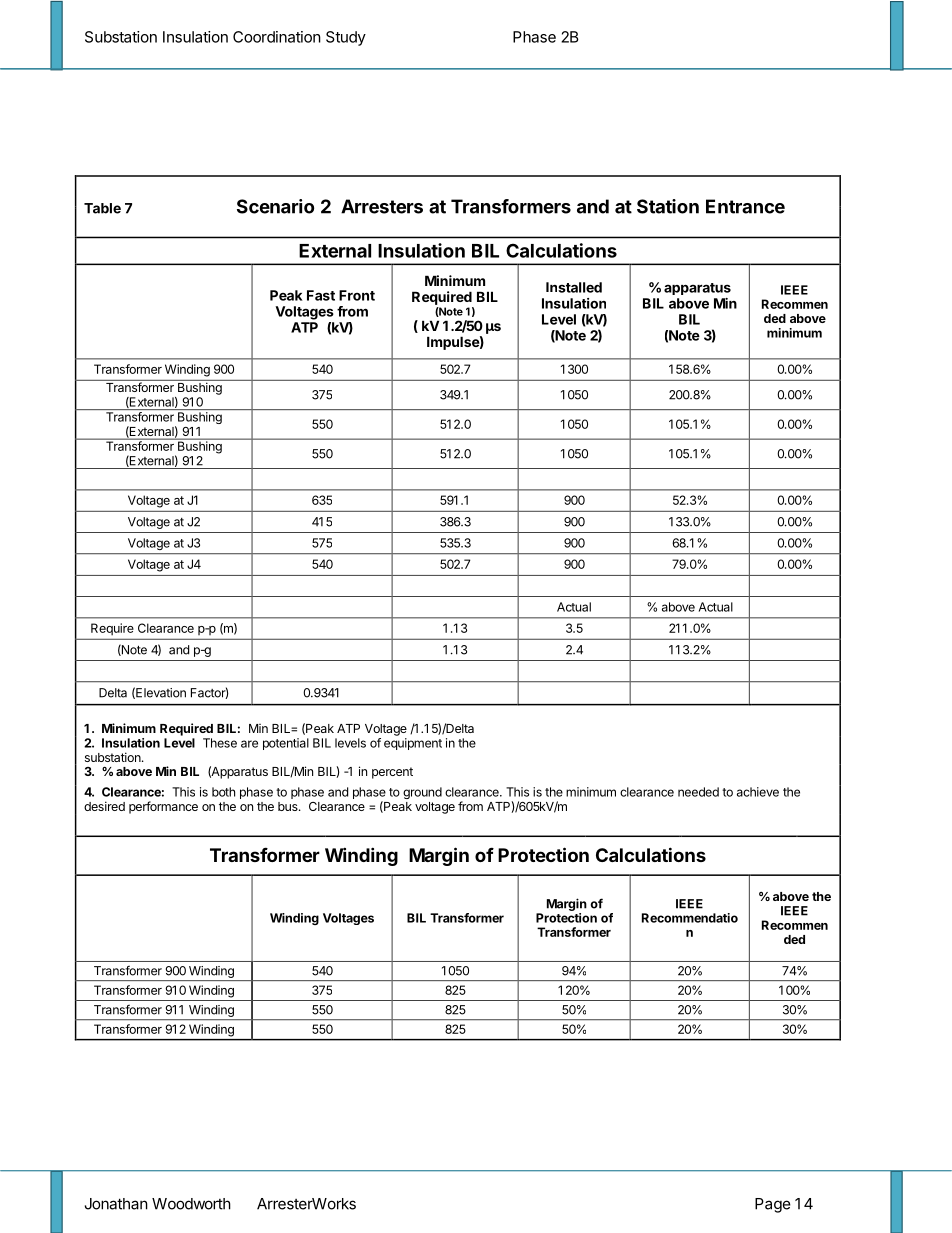 The height and width of the screenshot is (1233, 952). Describe the element at coordinates (413, 744) in the screenshot. I see `equipment` at that location.
